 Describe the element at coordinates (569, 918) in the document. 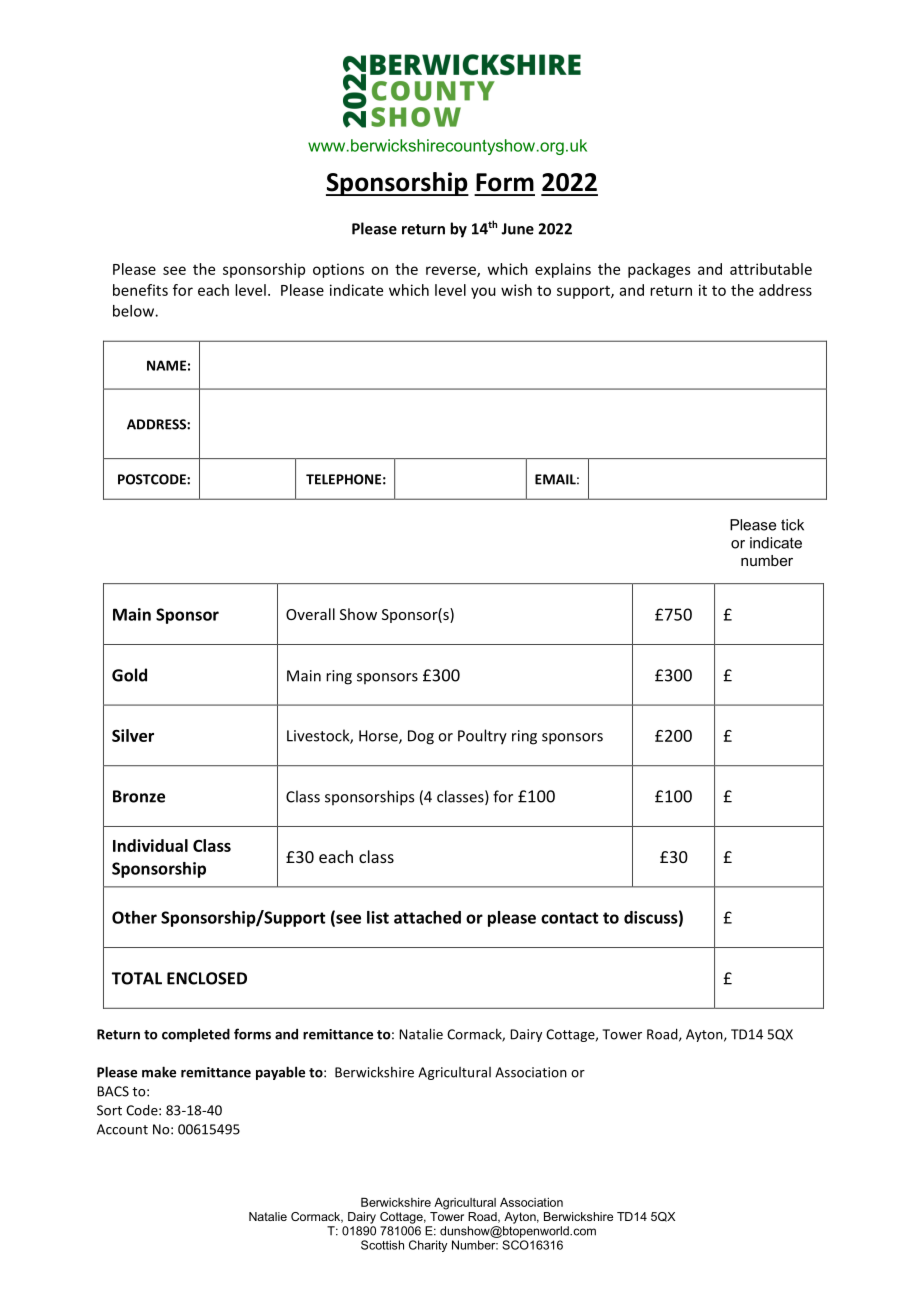

I see `contact` at that location.
